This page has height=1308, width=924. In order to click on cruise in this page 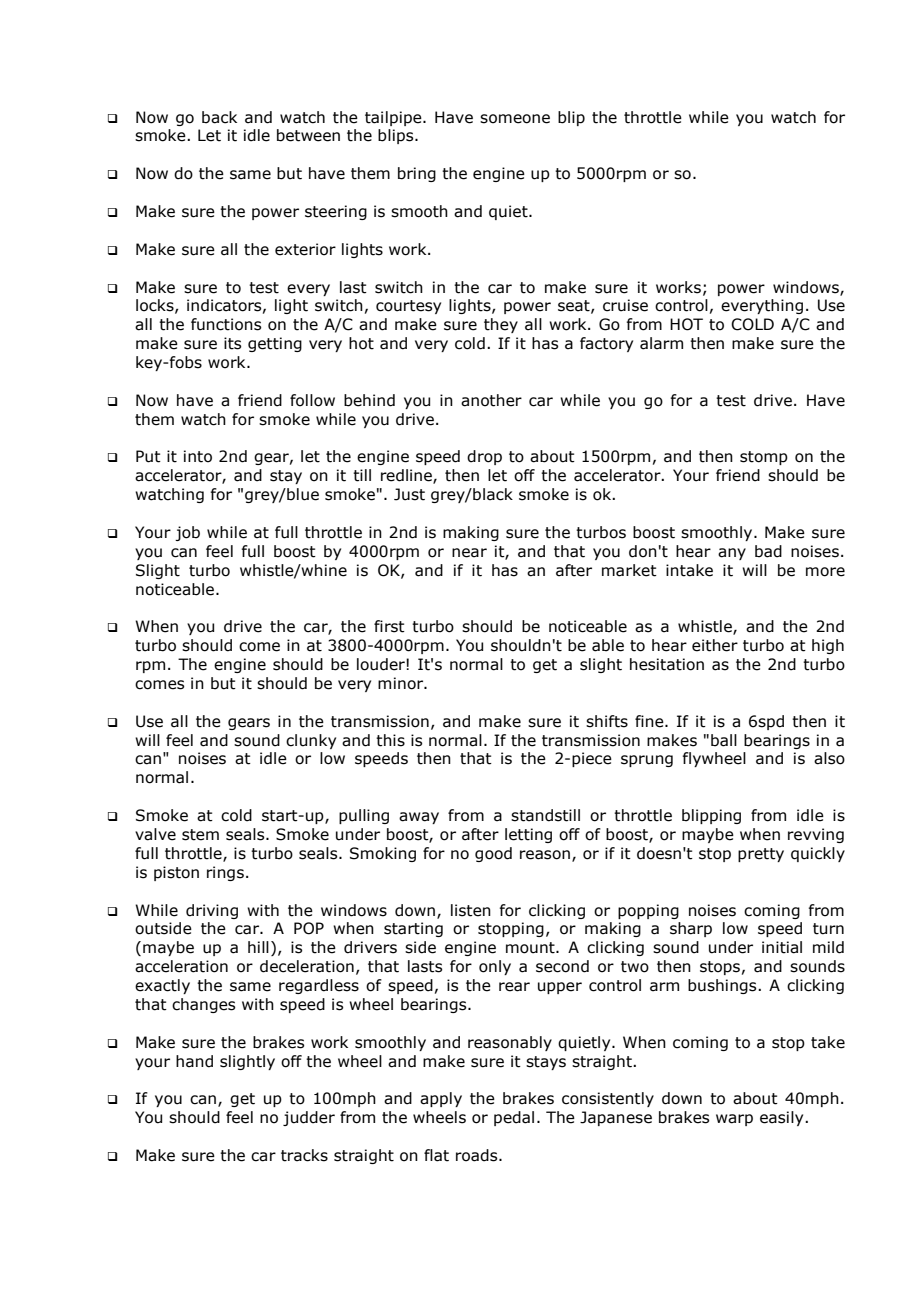, I will do `click(625, 305)`.
